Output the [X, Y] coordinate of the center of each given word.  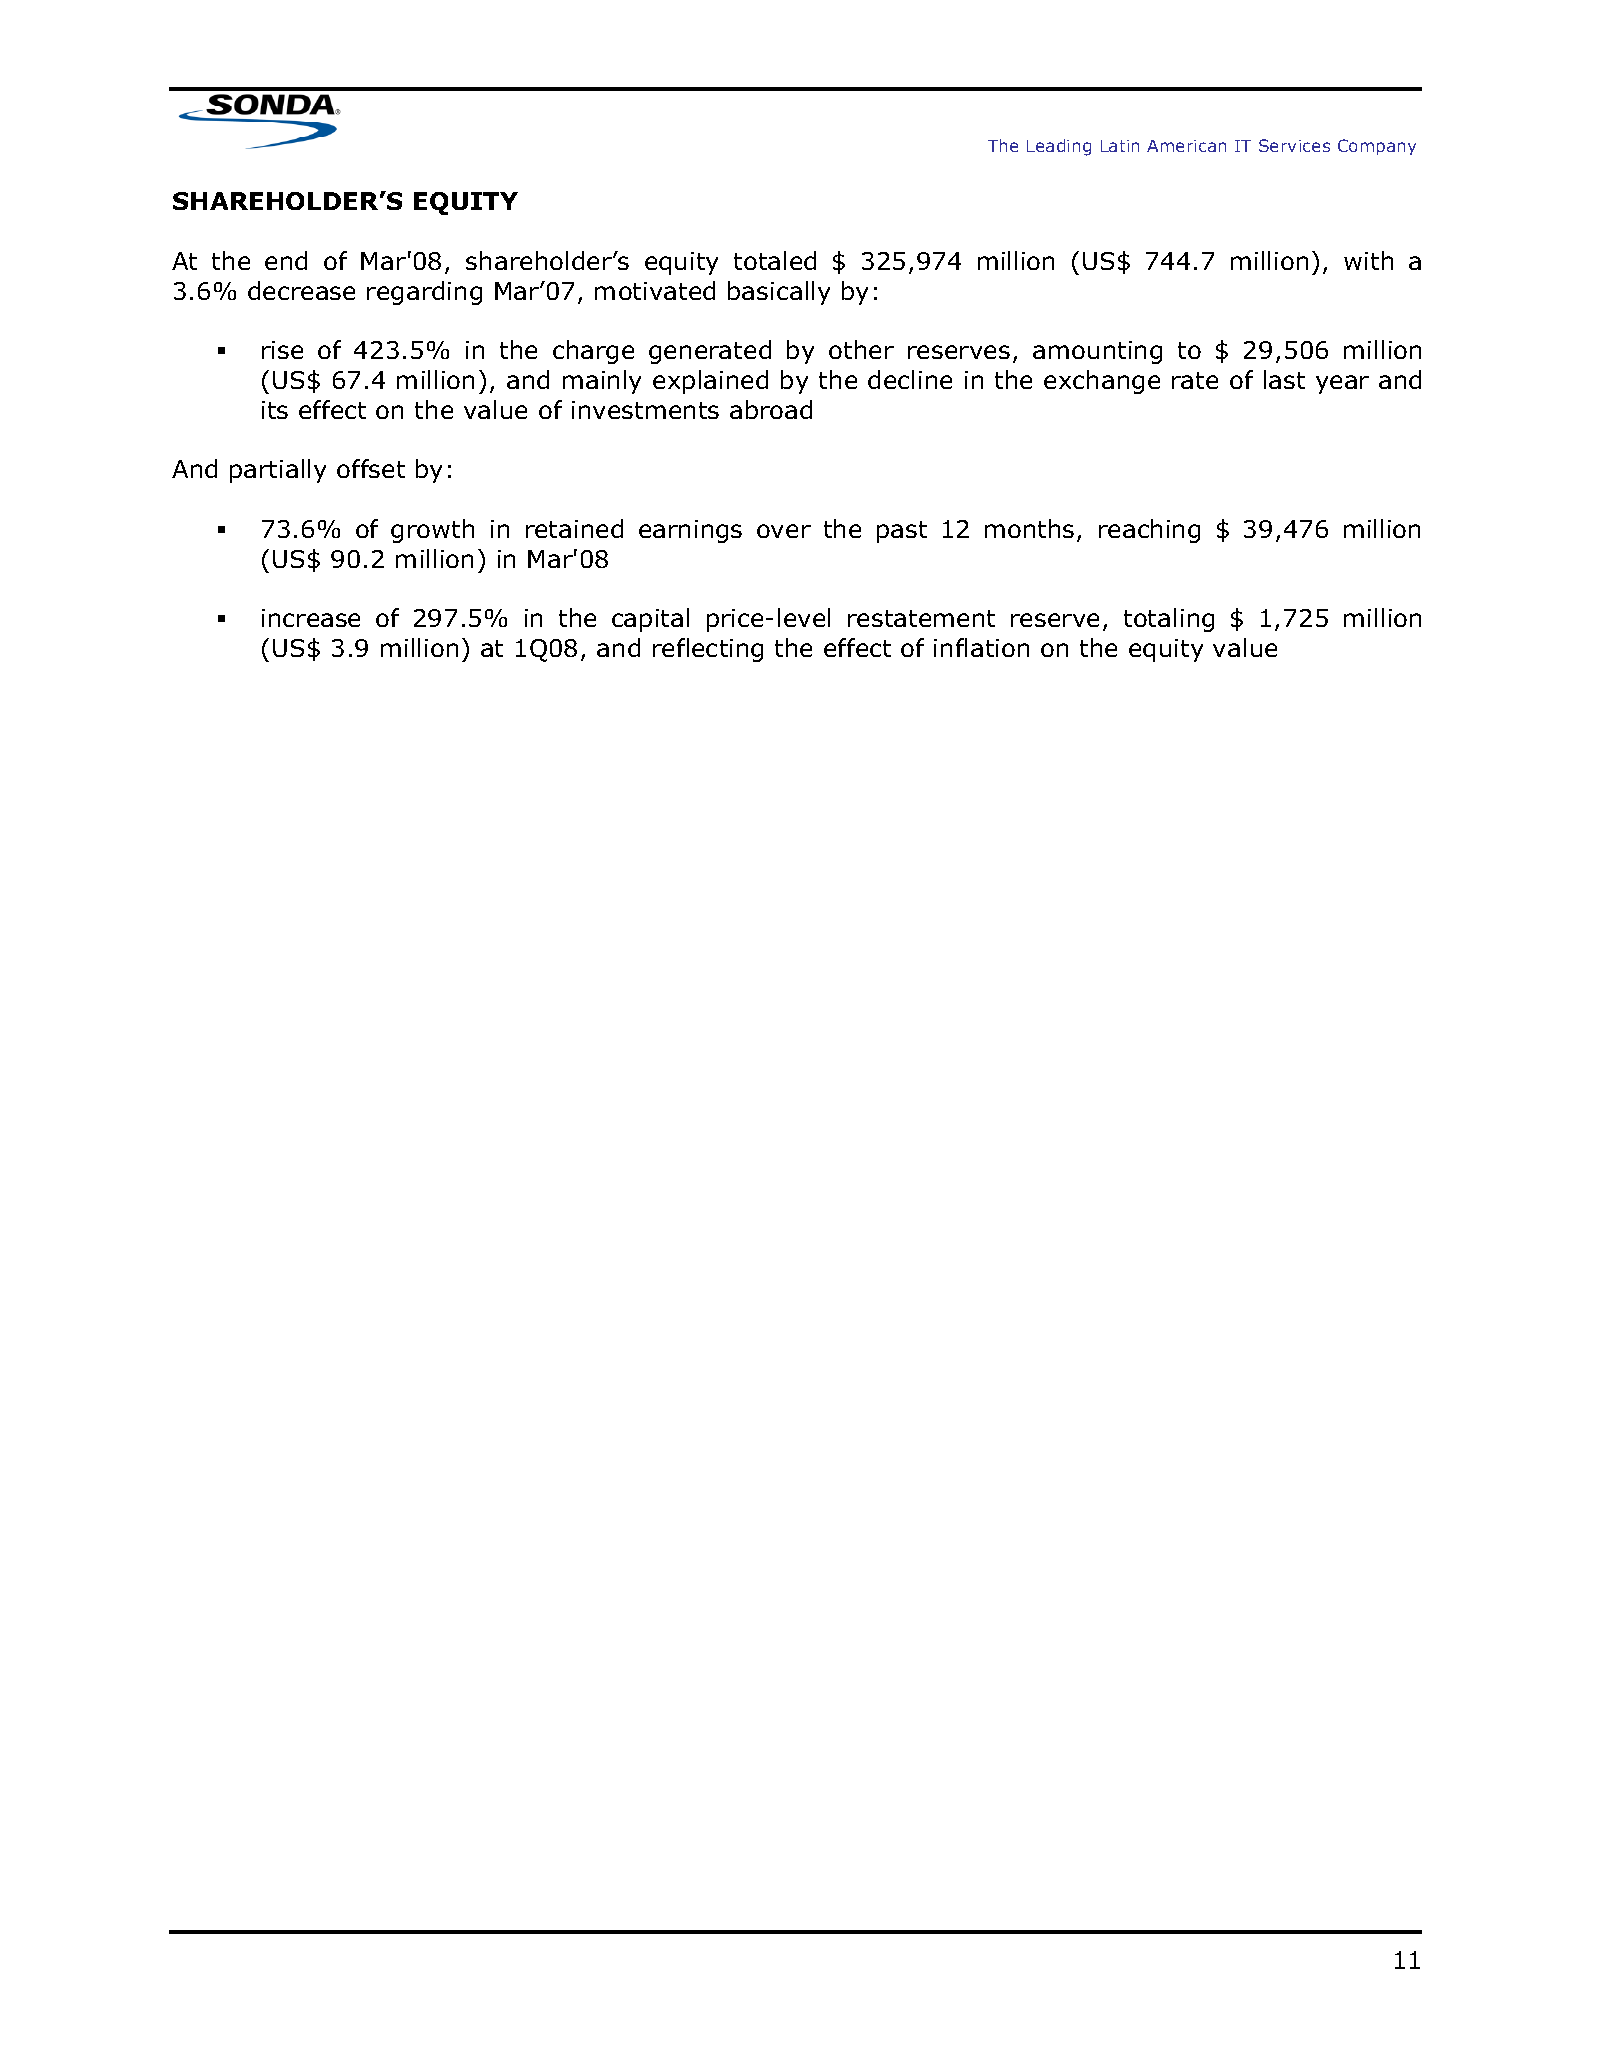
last [1284, 379]
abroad [771, 409]
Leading [1059, 147]
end [286, 260]
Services [1294, 145]
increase [311, 618]
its [275, 410]
